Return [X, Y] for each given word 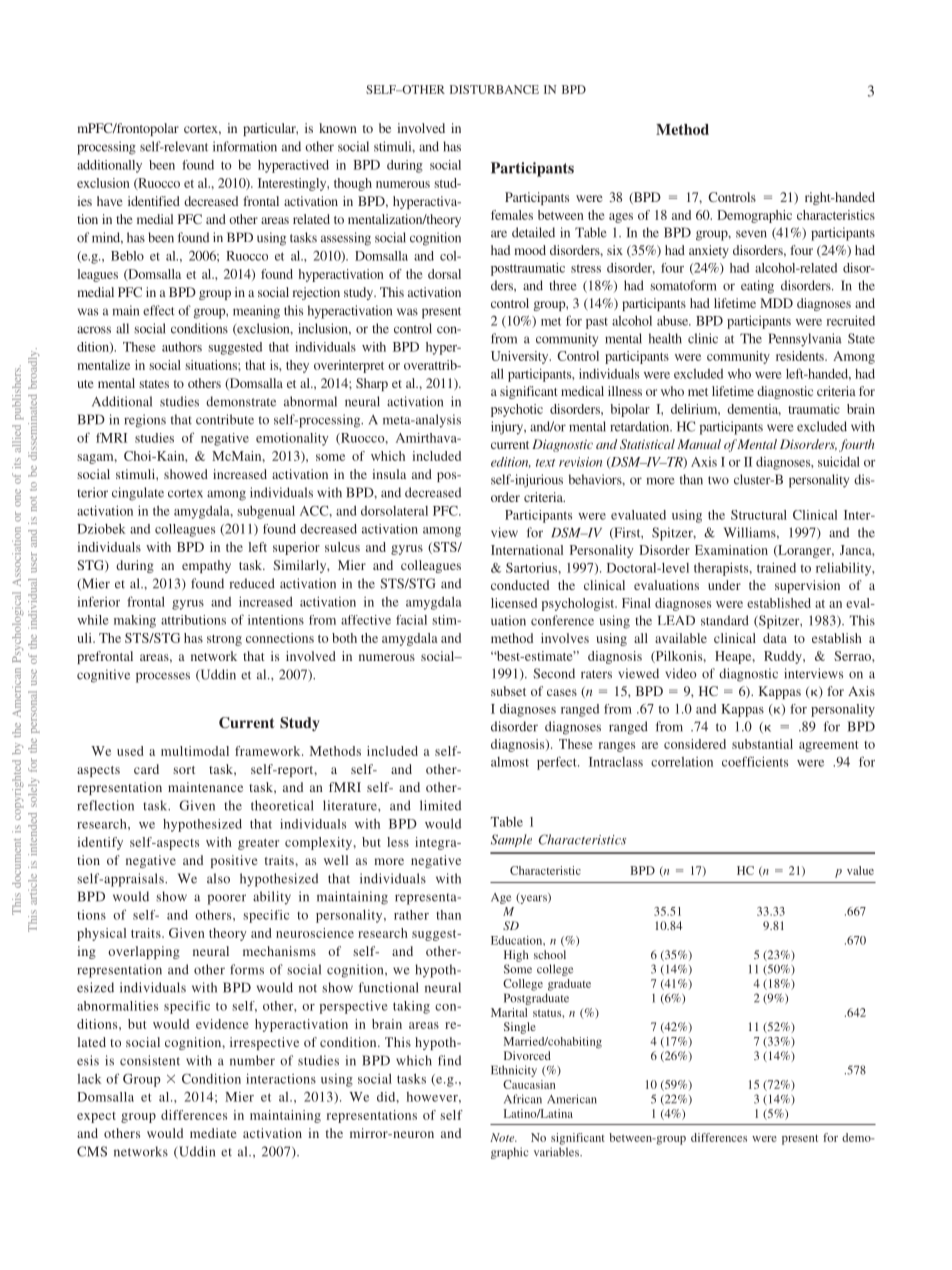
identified [154, 201]
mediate [213, 1133]
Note [503, 1137]
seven [751, 234]
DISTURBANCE [494, 89]
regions [145, 421]
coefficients [755, 761]
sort [184, 770]
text [546, 463]
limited [440, 805]
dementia [754, 410]
